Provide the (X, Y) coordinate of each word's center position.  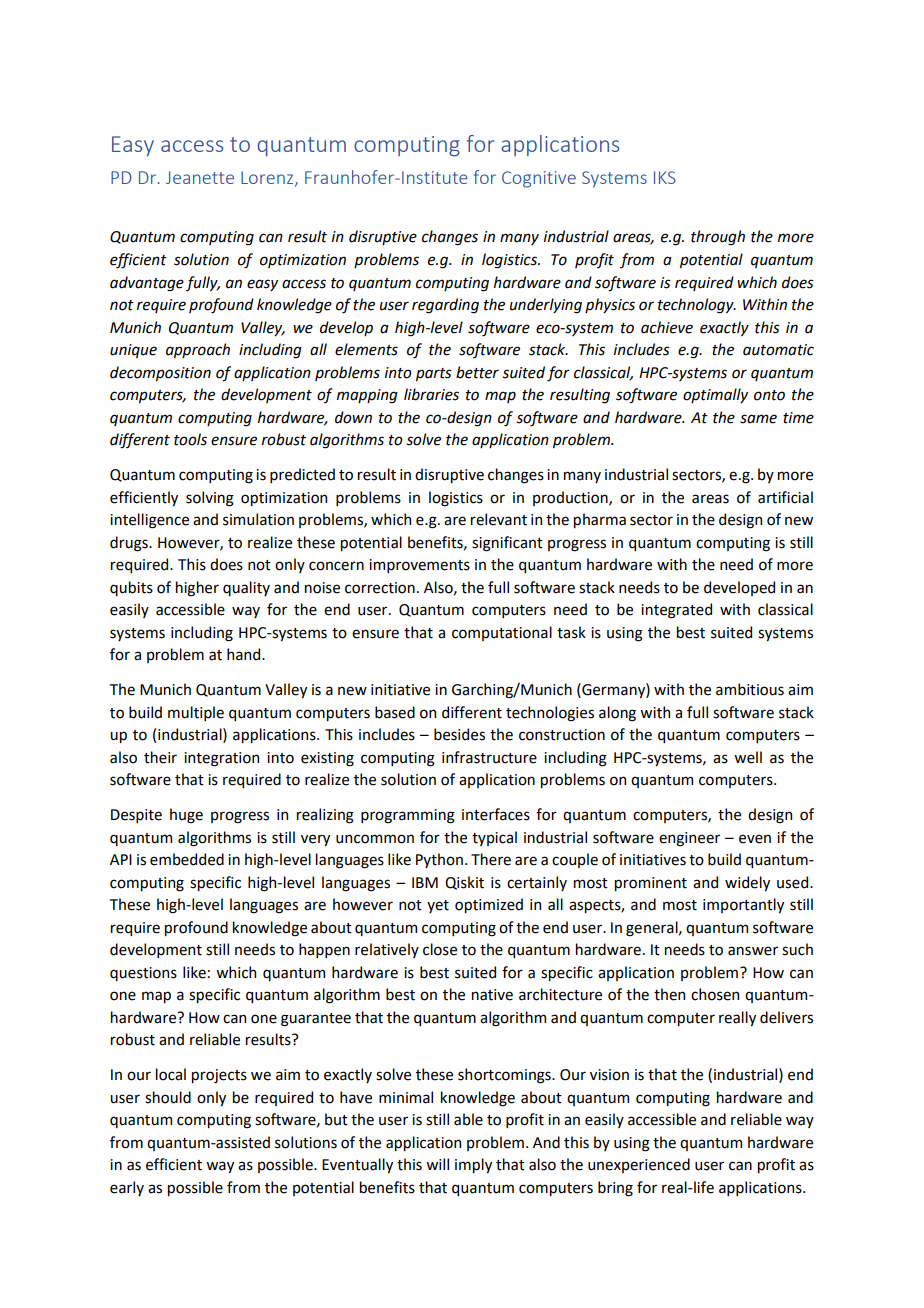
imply (473, 1165)
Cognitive (539, 179)
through (718, 238)
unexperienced (639, 1165)
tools (190, 439)
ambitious (750, 689)
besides (459, 734)
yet (438, 906)
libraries (431, 394)
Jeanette (200, 177)
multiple (196, 713)
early (127, 1188)
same (758, 419)
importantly (743, 905)
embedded (187, 859)
